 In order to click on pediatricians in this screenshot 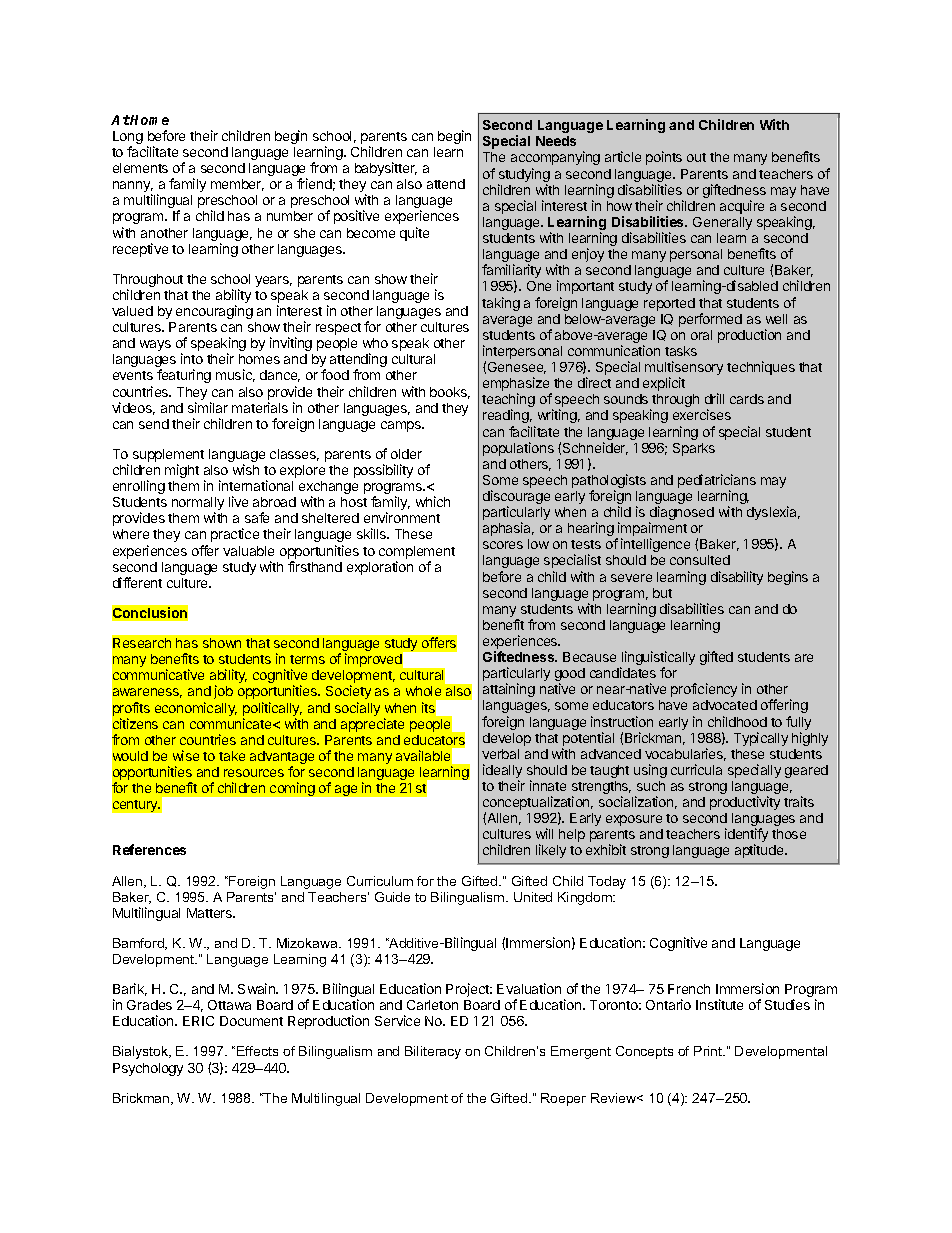, I will do `click(717, 482)`.
